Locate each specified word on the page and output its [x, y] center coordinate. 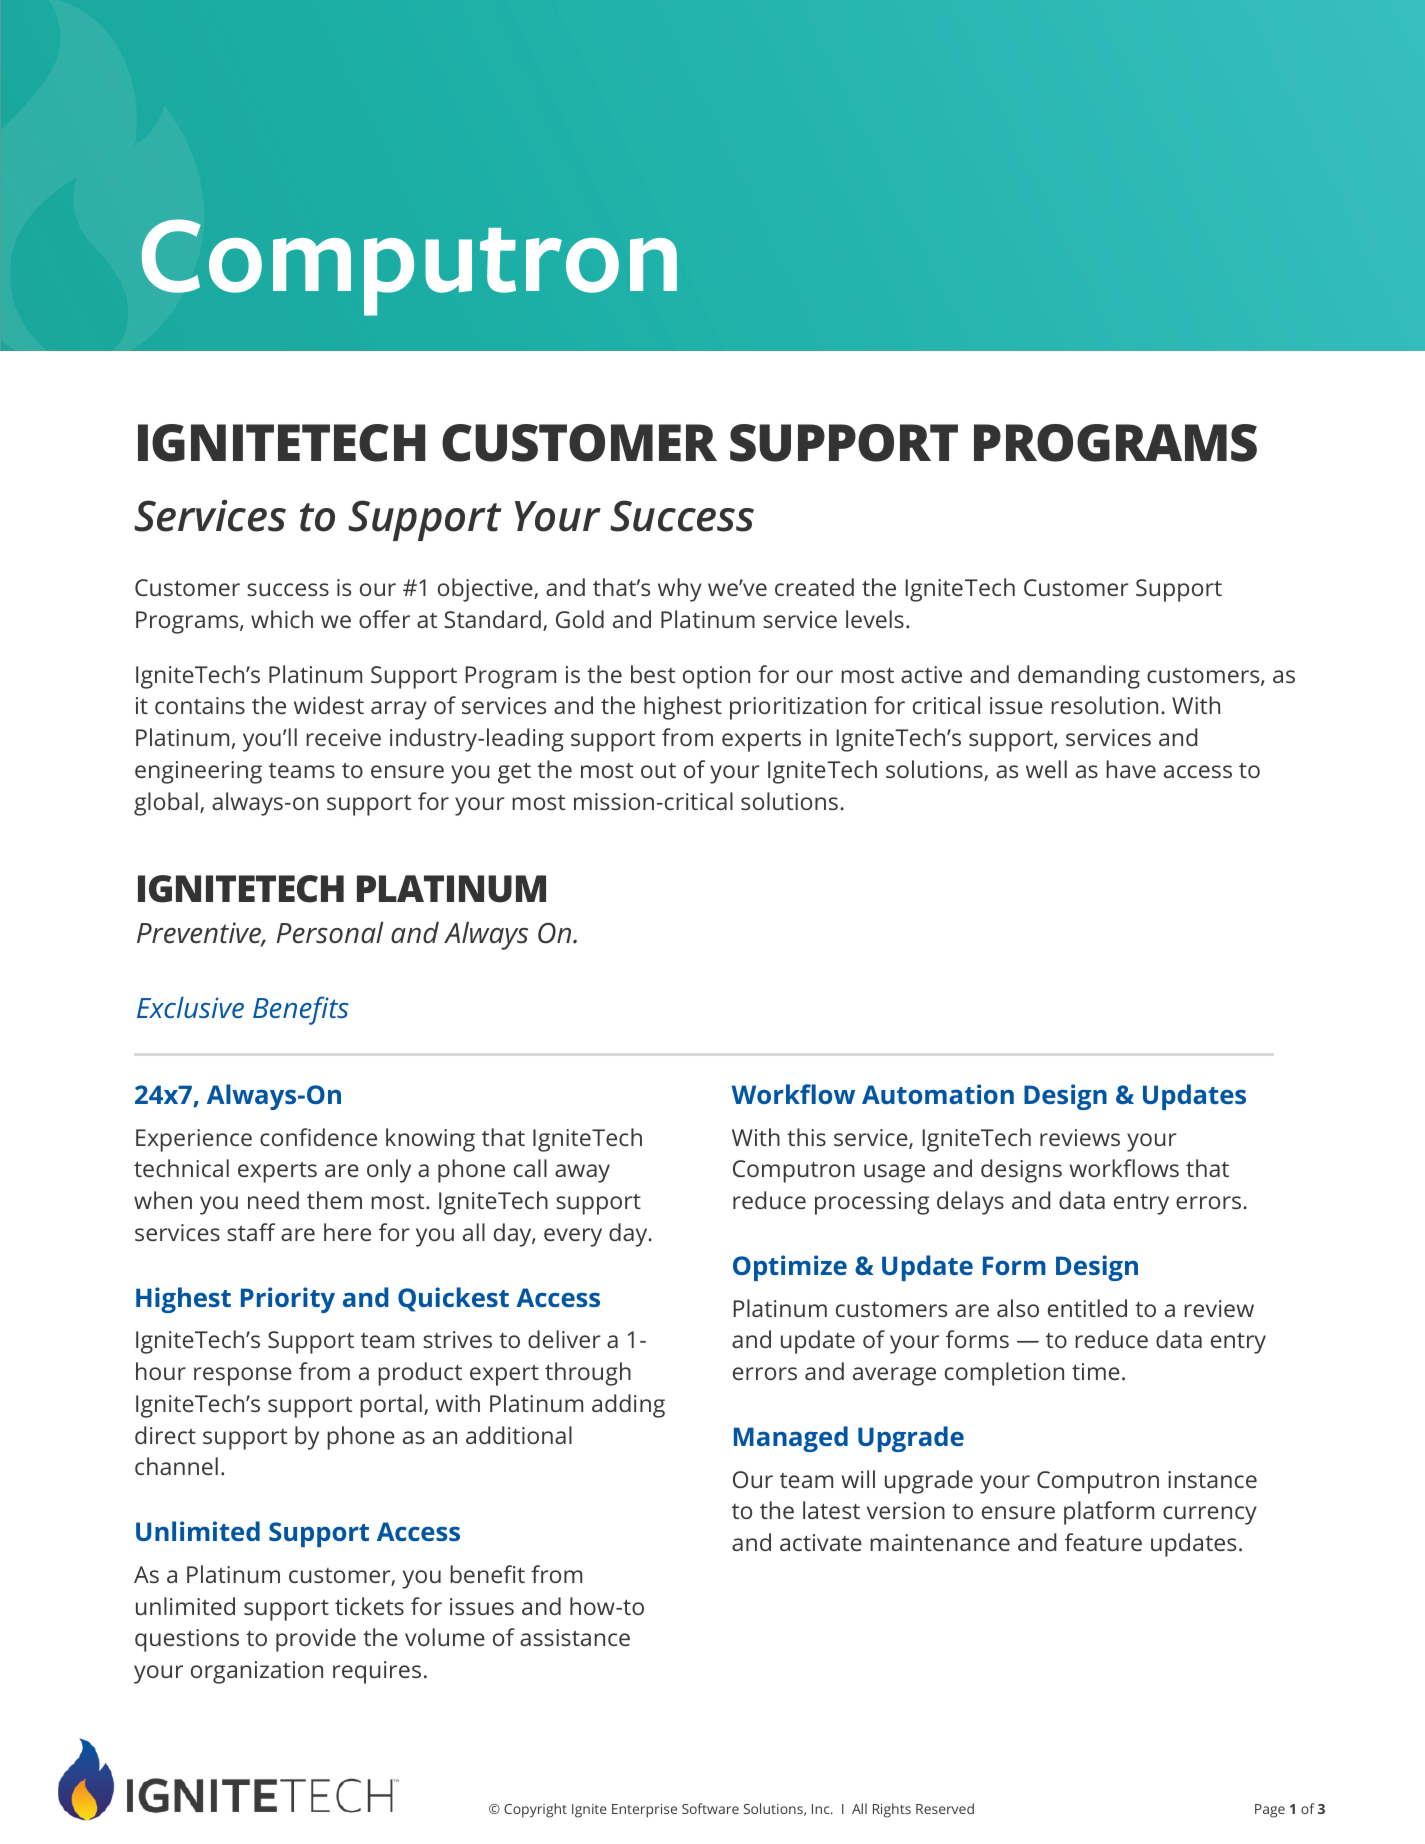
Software [710, 1808]
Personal [330, 933]
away [582, 1173]
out [658, 770]
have [1131, 769]
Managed [791, 1439]
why [680, 590]
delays [970, 1203]
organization [257, 1672]
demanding [1079, 677]
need [273, 1200]
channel [176, 1466]
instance [1212, 1479]
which [282, 619]
